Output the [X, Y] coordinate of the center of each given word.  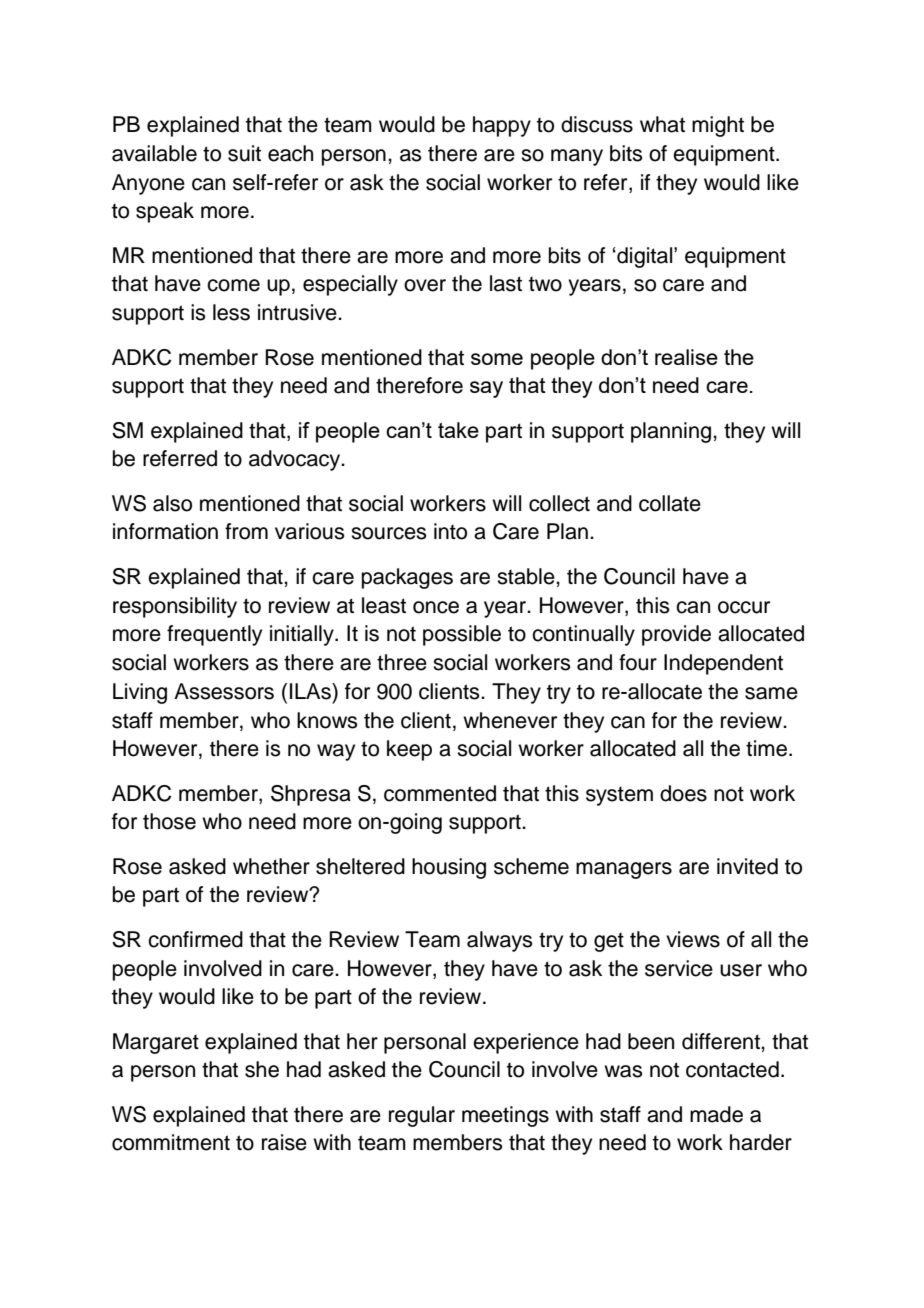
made [716, 1114]
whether [271, 866]
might [718, 126]
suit [244, 153]
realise [686, 357]
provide [676, 635]
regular [422, 1116]
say [486, 389]
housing [449, 868]
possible [462, 635]
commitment [171, 1142]
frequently [214, 635]
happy [502, 126]
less [231, 312]
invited [747, 866]
